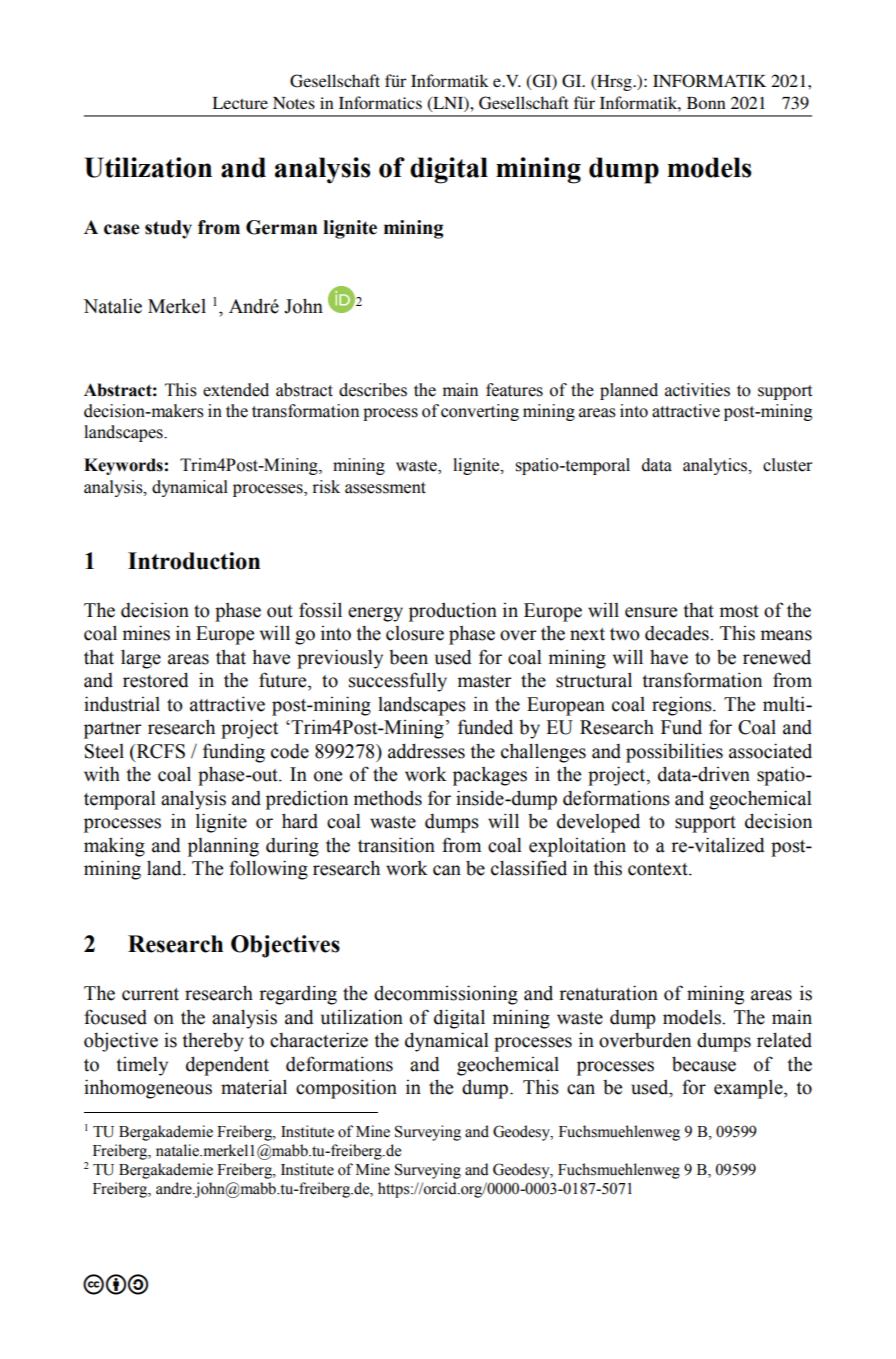 Image resolution: width=896 pixels, height=1359 pixels. What do you see at coordinates (236, 390) in the page?
I see `extended` at bounding box center [236, 390].
